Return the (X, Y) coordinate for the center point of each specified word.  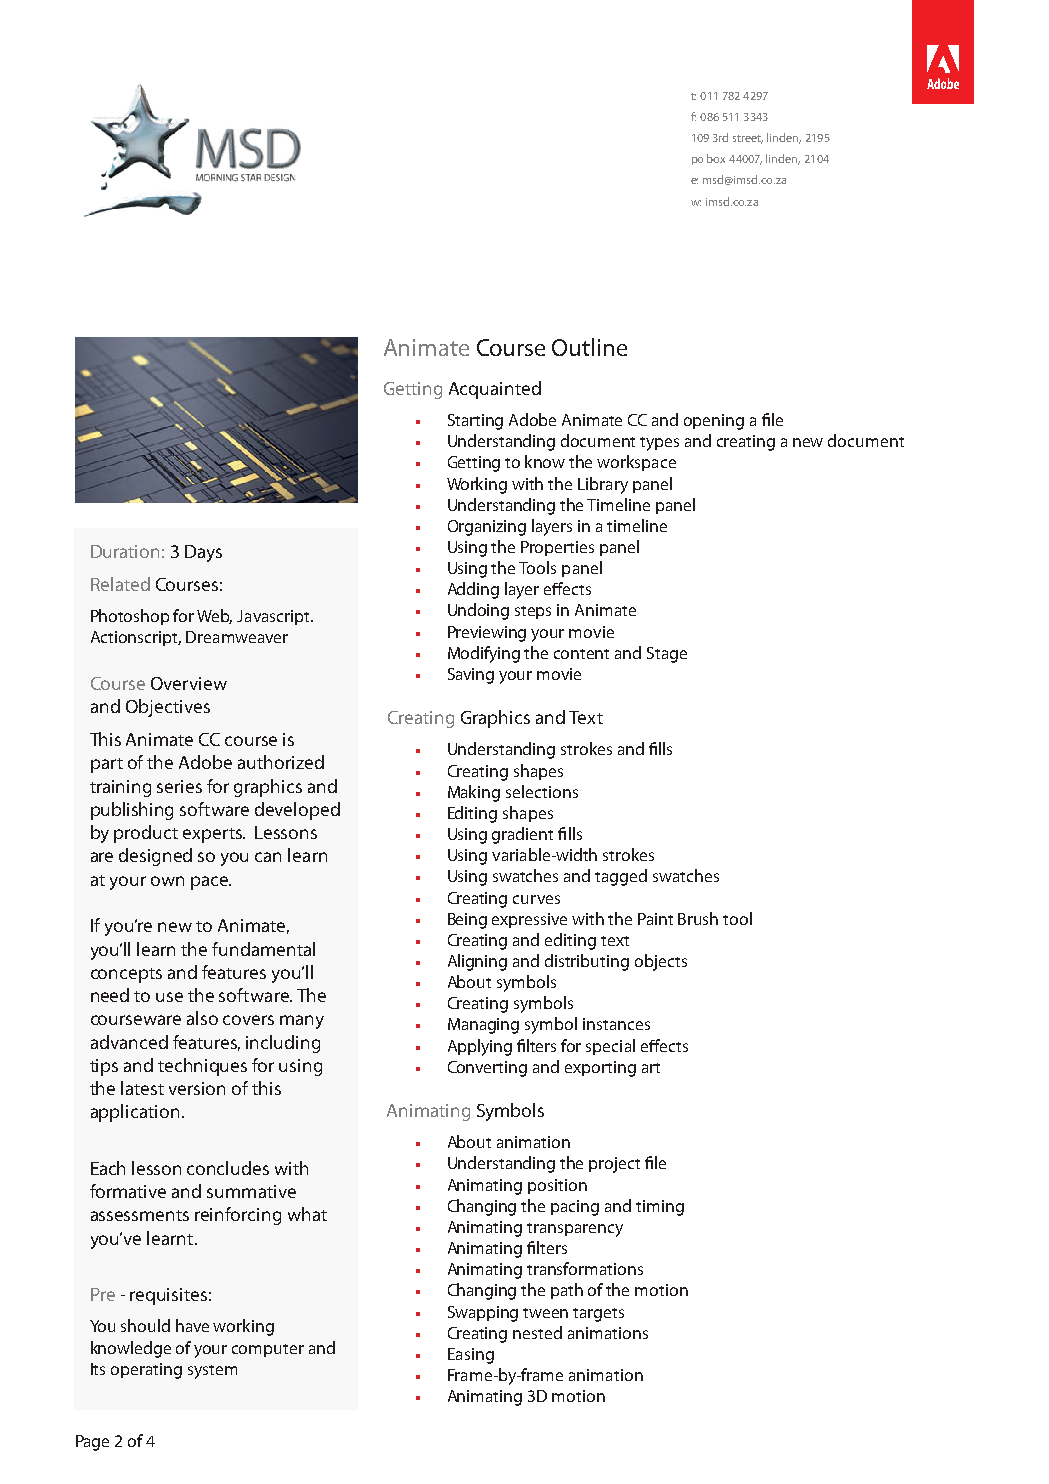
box (716, 158)
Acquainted (495, 390)
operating (146, 1371)
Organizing (487, 528)
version (197, 1088)
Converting (487, 1069)
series (179, 786)
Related (120, 584)
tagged (621, 877)
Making (474, 793)
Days (203, 553)
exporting (600, 1069)
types (659, 444)
